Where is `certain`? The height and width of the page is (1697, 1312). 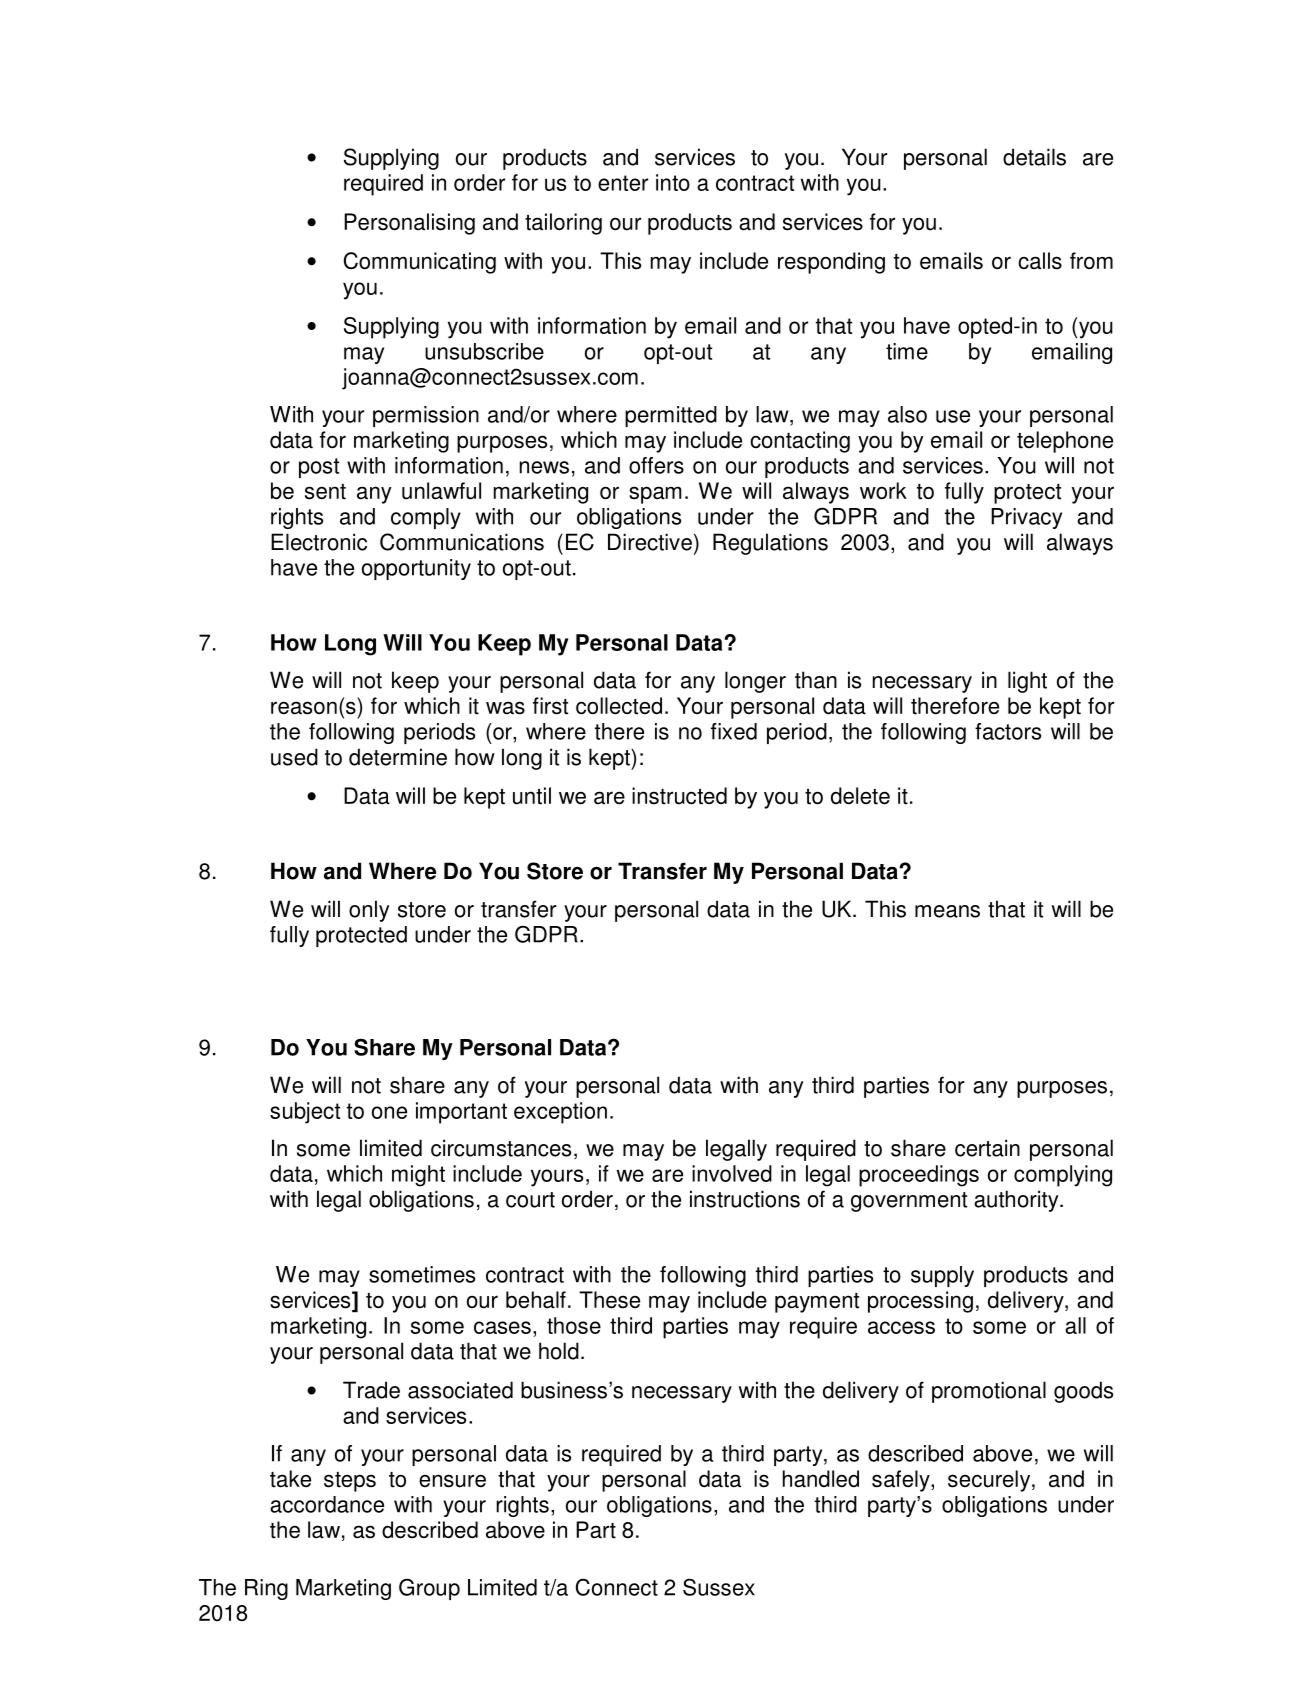
certain is located at coordinates (987, 1148).
